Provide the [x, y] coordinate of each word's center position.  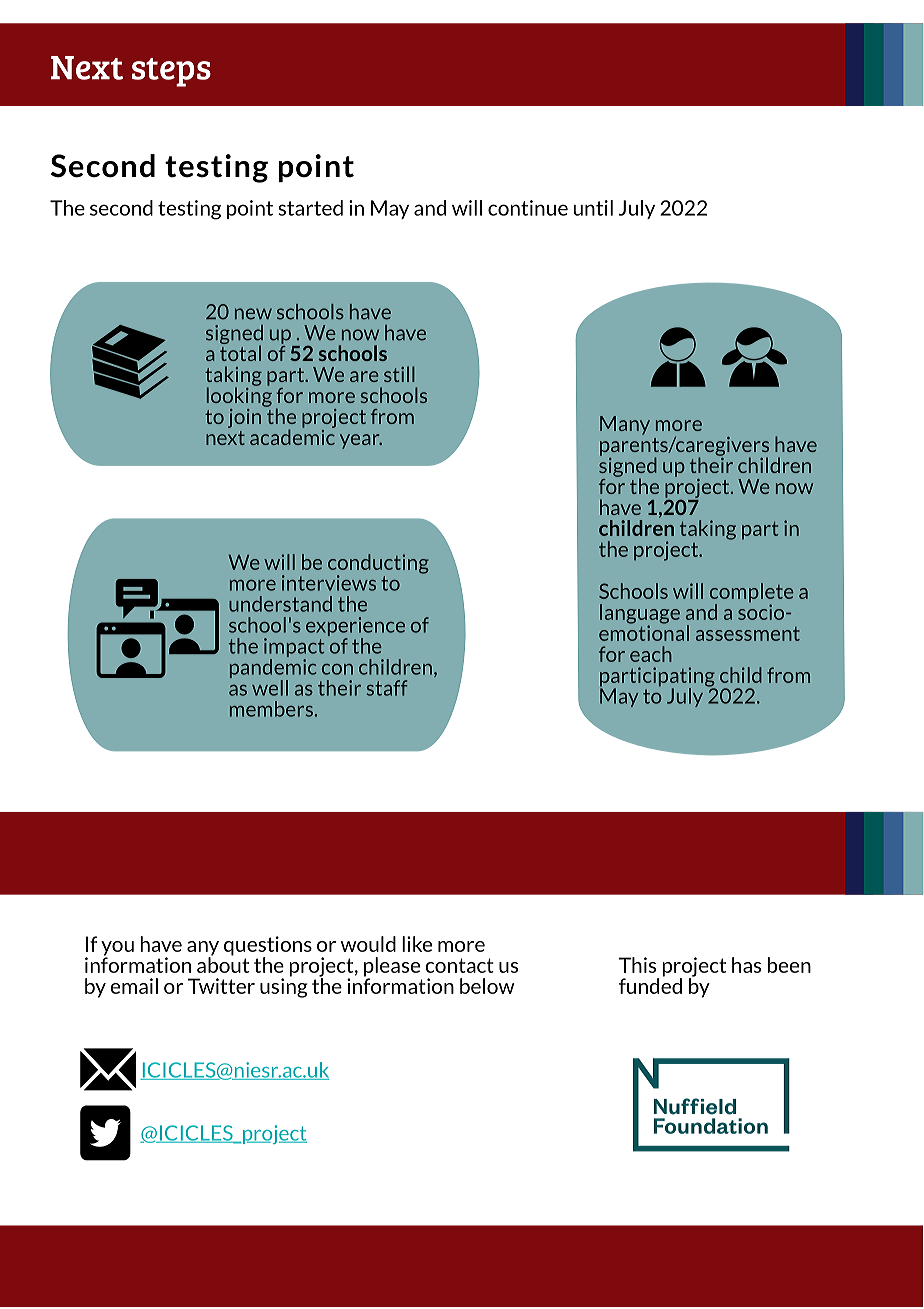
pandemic [273, 668]
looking [239, 396]
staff [386, 688]
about [223, 964]
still [399, 374]
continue [528, 208]
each [651, 654]
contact [459, 965]
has [746, 965]
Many [625, 425]
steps [171, 72]
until [593, 208]
